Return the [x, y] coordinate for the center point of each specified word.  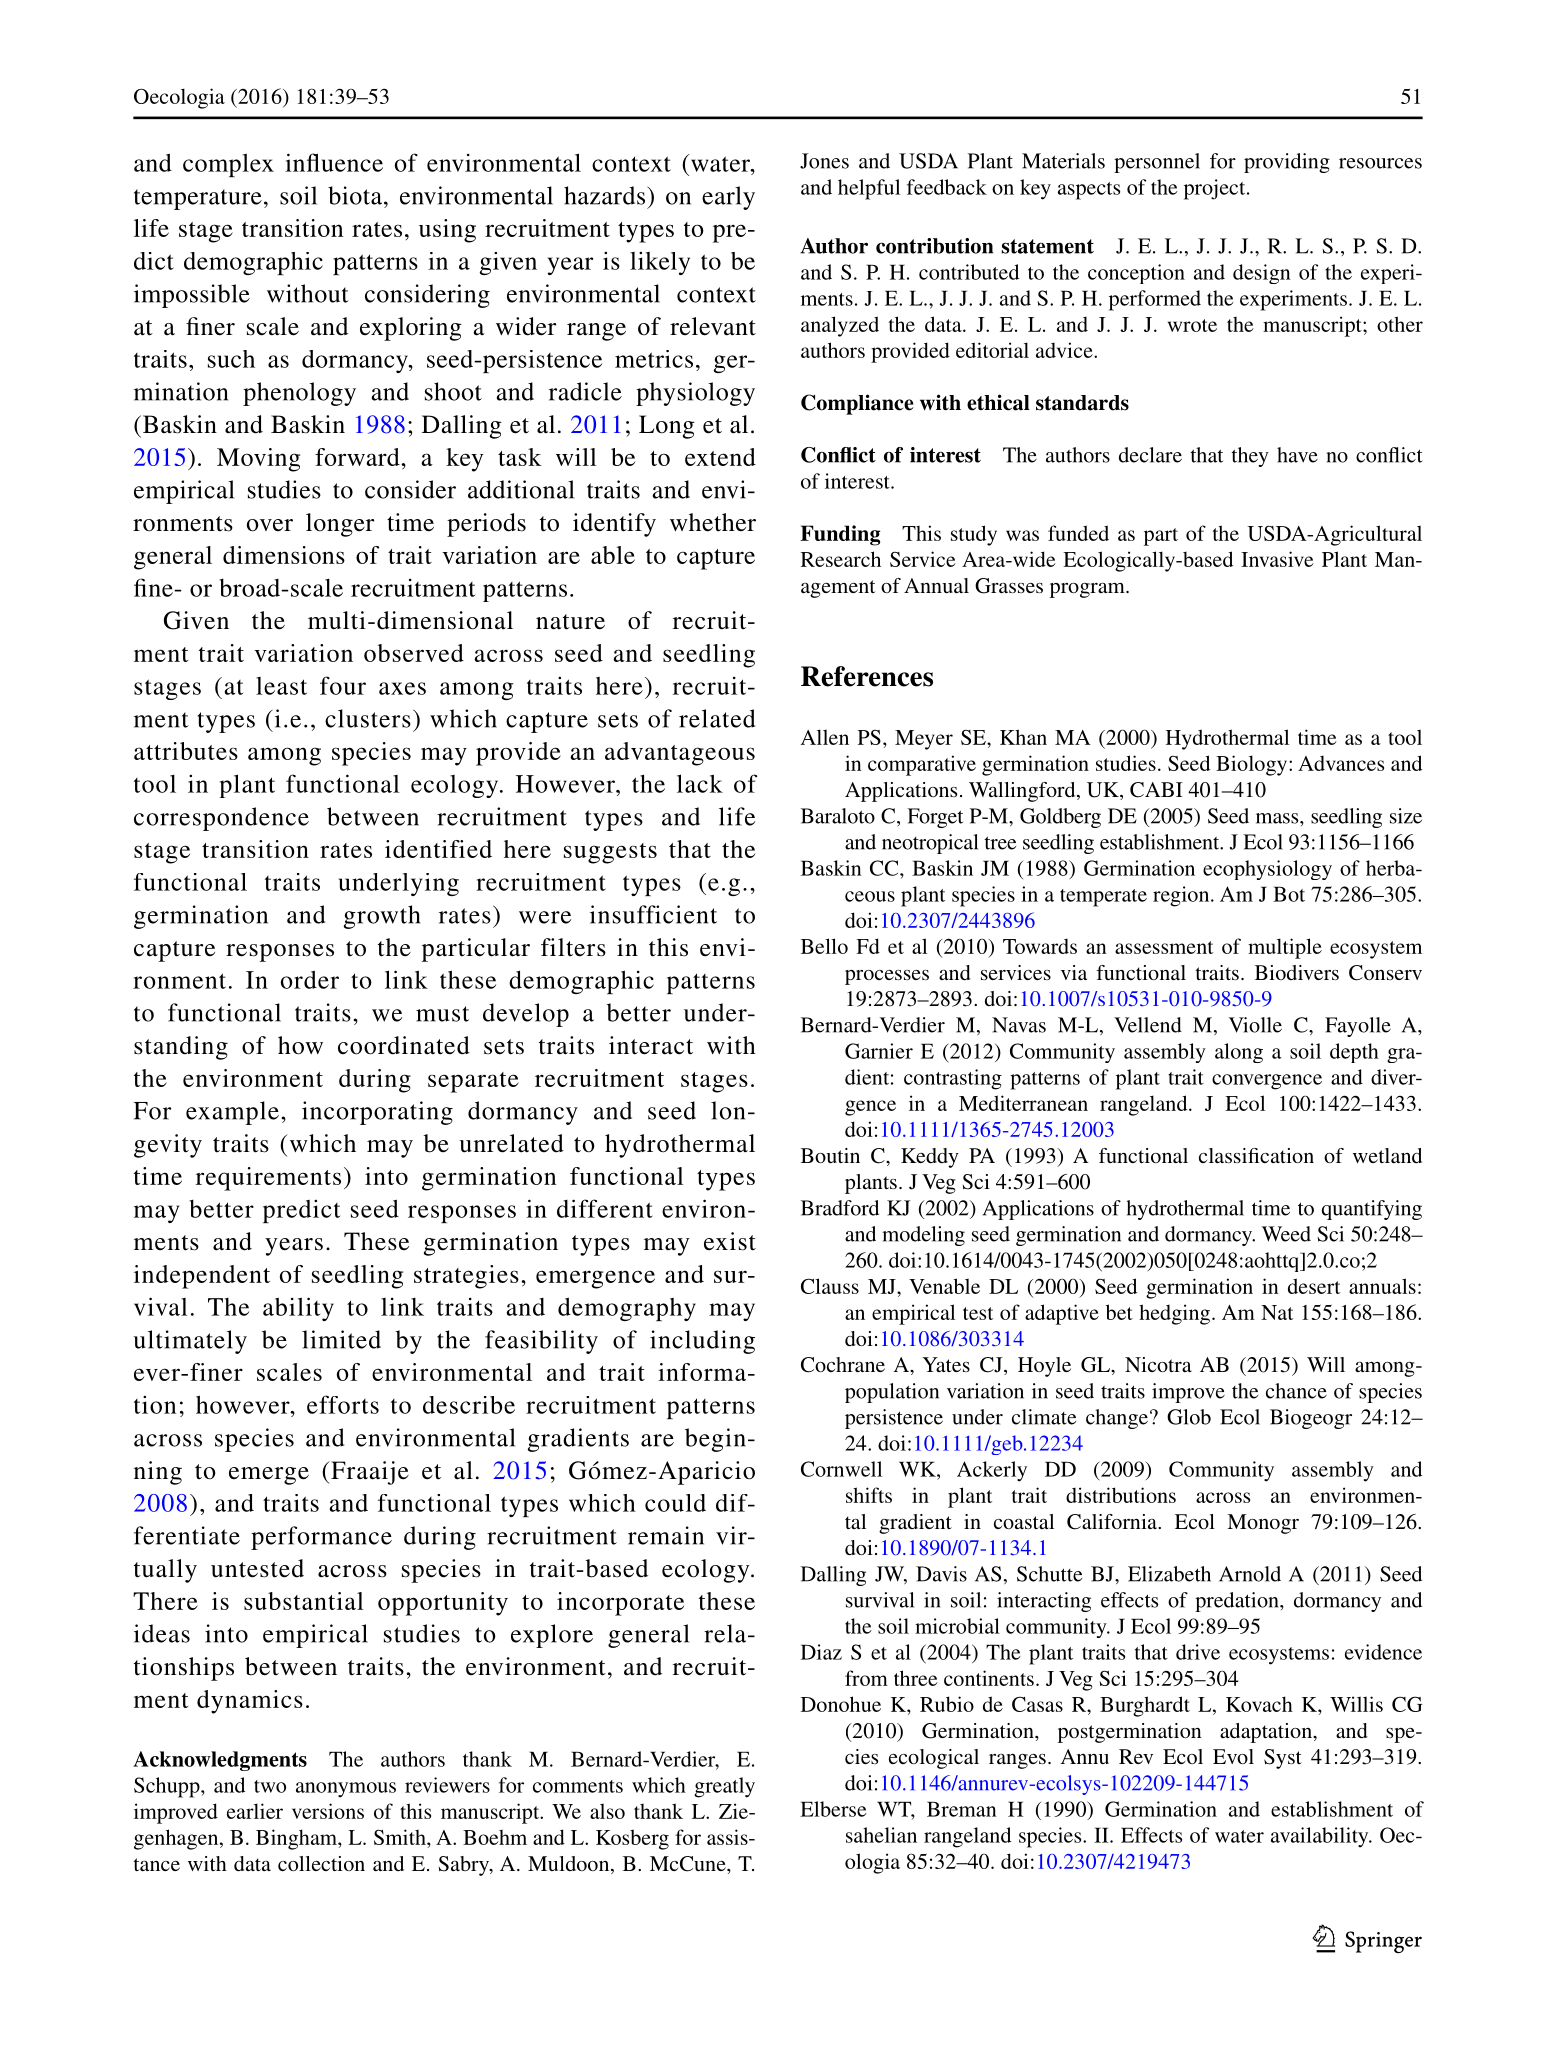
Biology [1253, 765]
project [1216, 189]
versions [328, 1811]
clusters [368, 718]
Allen [824, 737]
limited [341, 1339]
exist [730, 1241]
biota [356, 195]
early [728, 198]
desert [1314, 1286]
